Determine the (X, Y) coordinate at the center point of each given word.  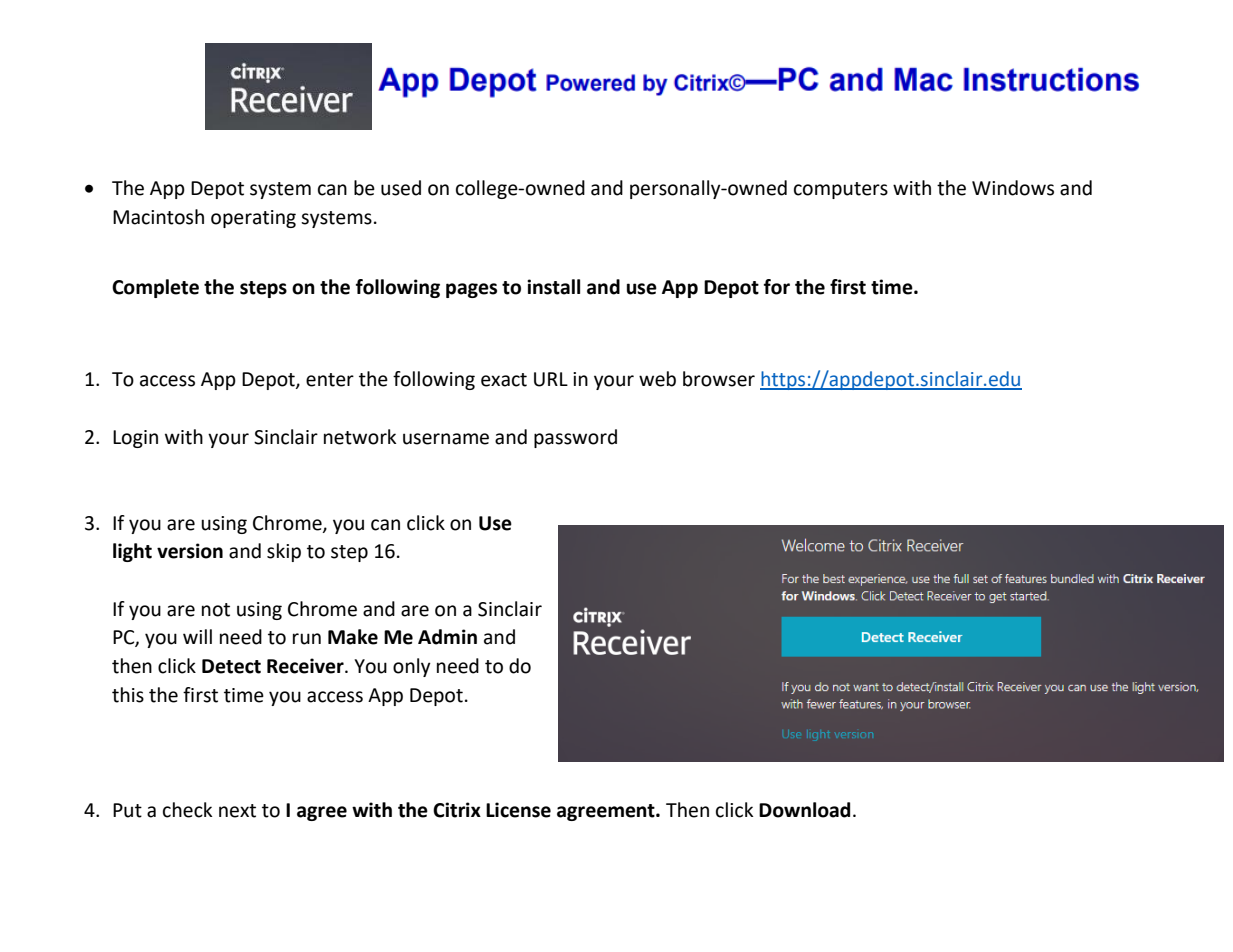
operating (253, 219)
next (237, 811)
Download (804, 810)
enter (330, 380)
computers (841, 190)
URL (551, 379)
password (575, 438)
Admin (447, 637)
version (190, 551)
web (657, 379)
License (518, 810)
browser (719, 379)
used (401, 188)
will (197, 636)
